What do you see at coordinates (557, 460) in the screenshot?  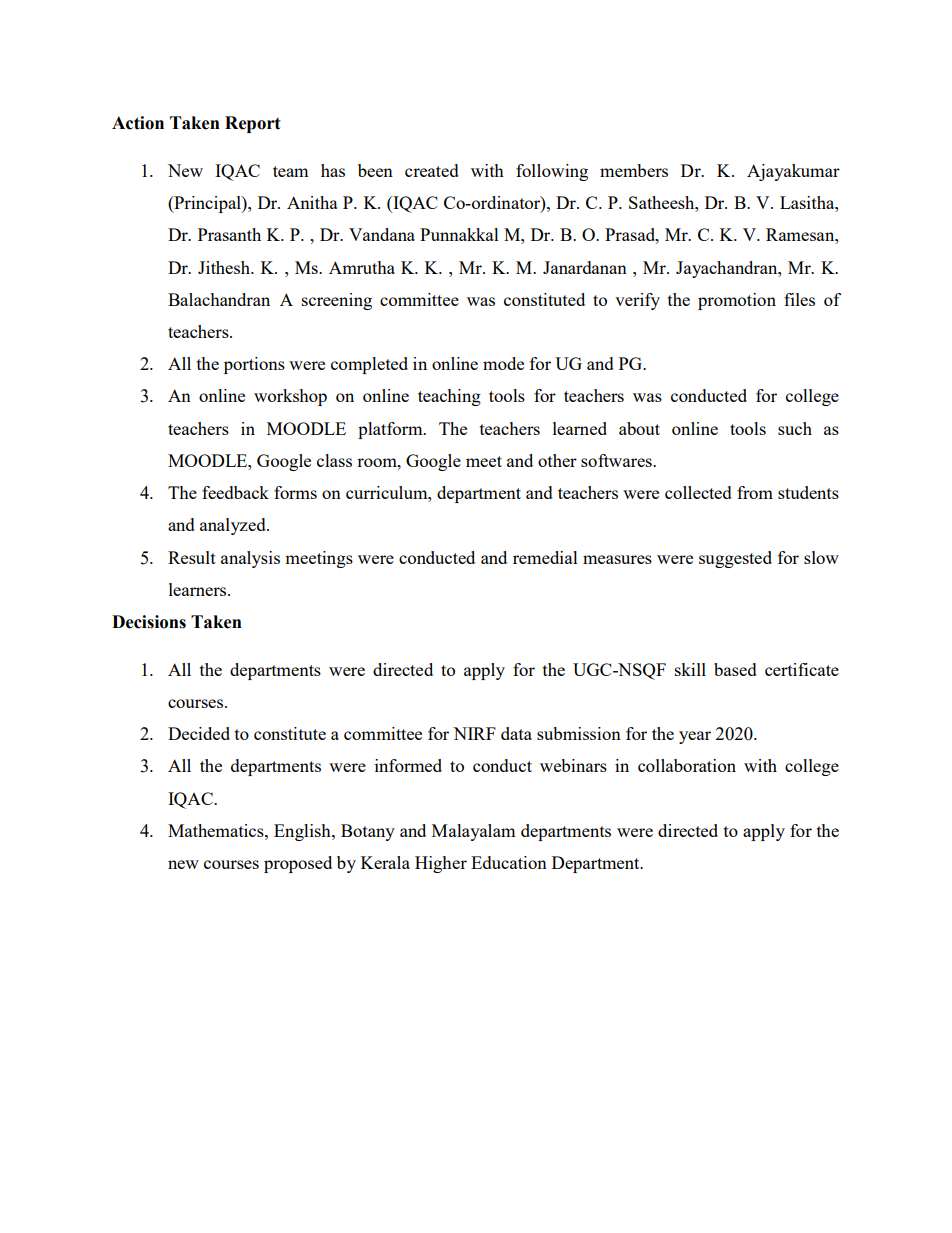 I see `other` at bounding box center [557, 460].
